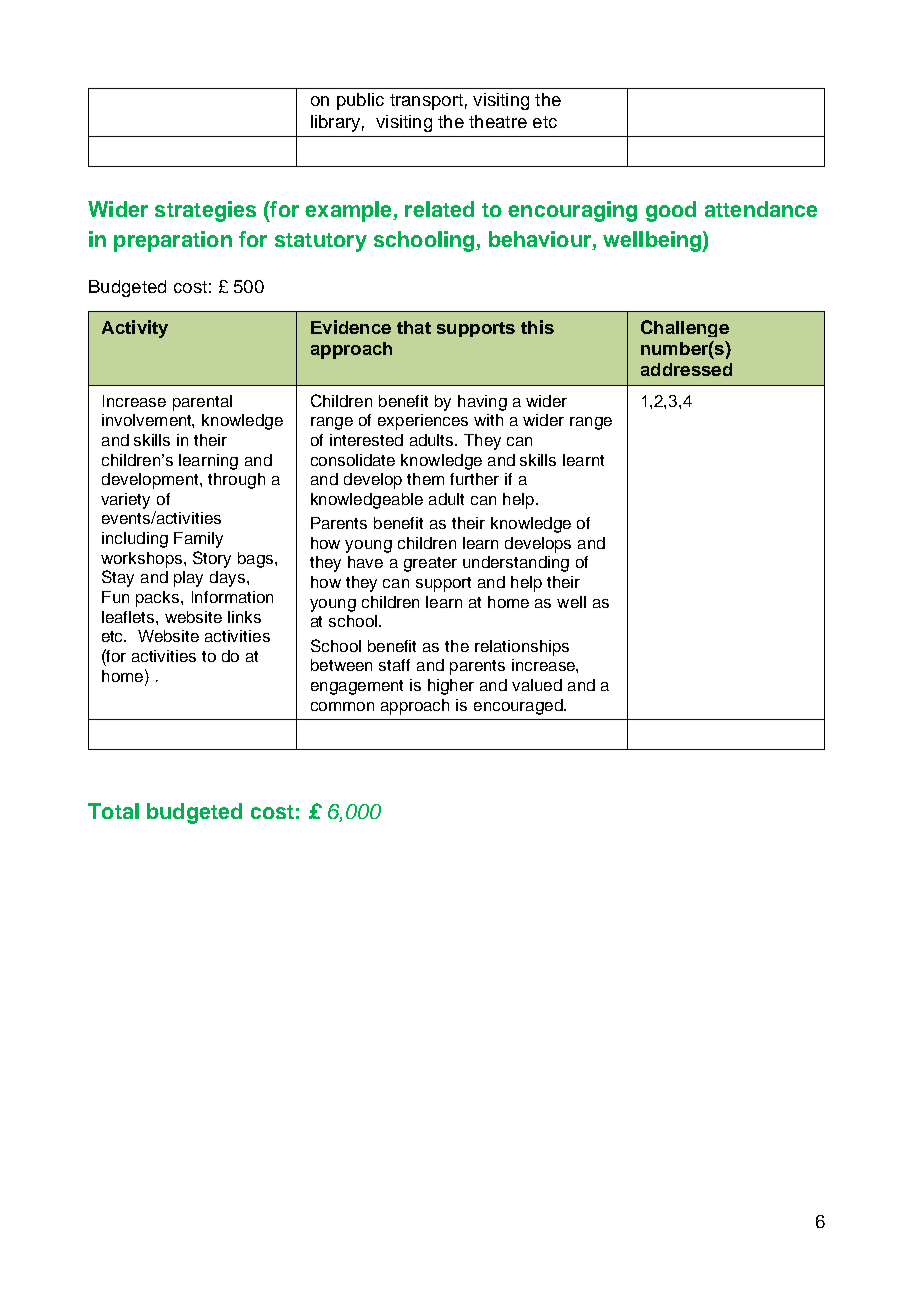 The height and width of the screenshot is (1308, 924). I want to click on Challenge, so click(685, 328).
